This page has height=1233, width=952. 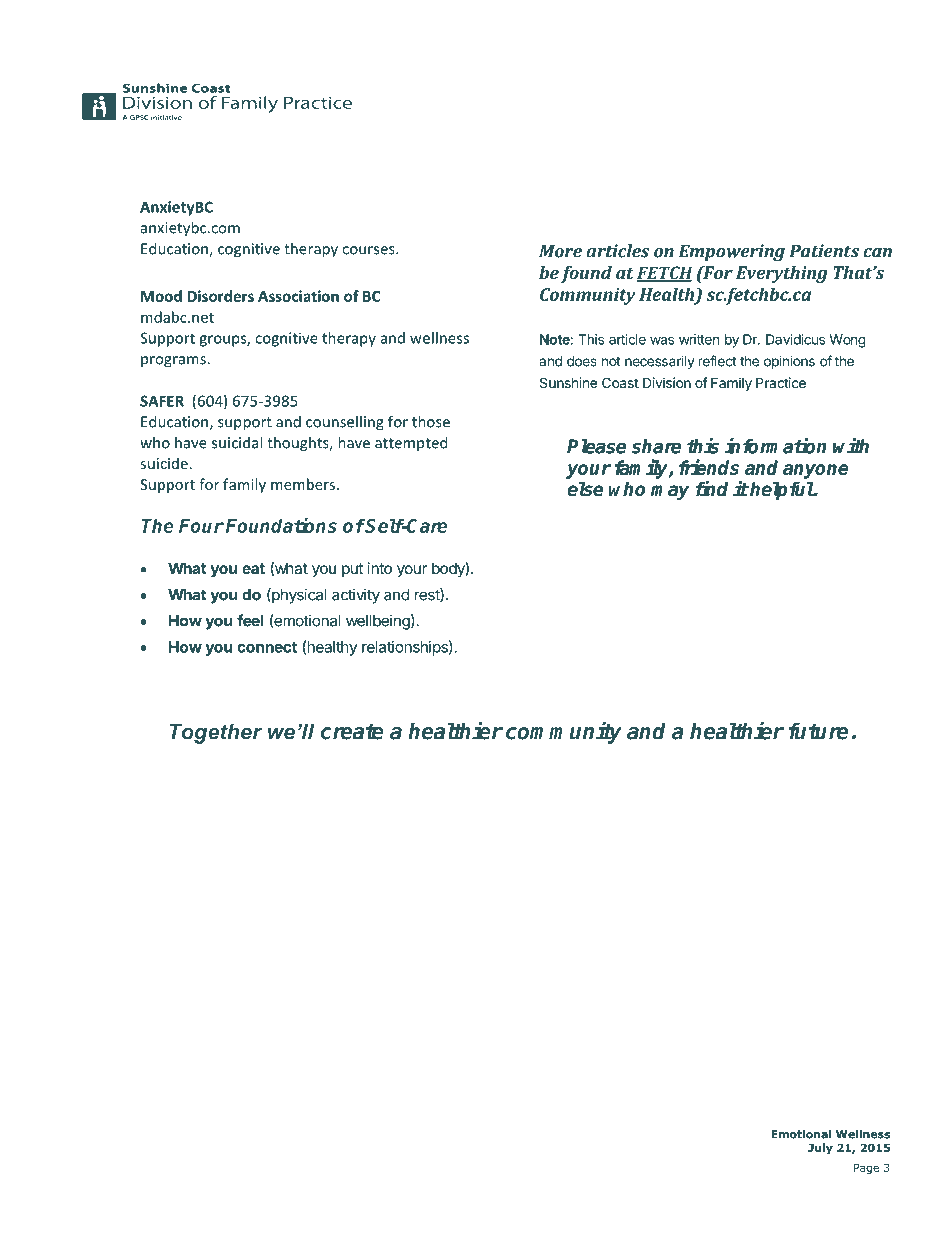 What do you see at coordinates (221, 296) in the page?
I see `Disorders` at bounding box center [221, 296].
